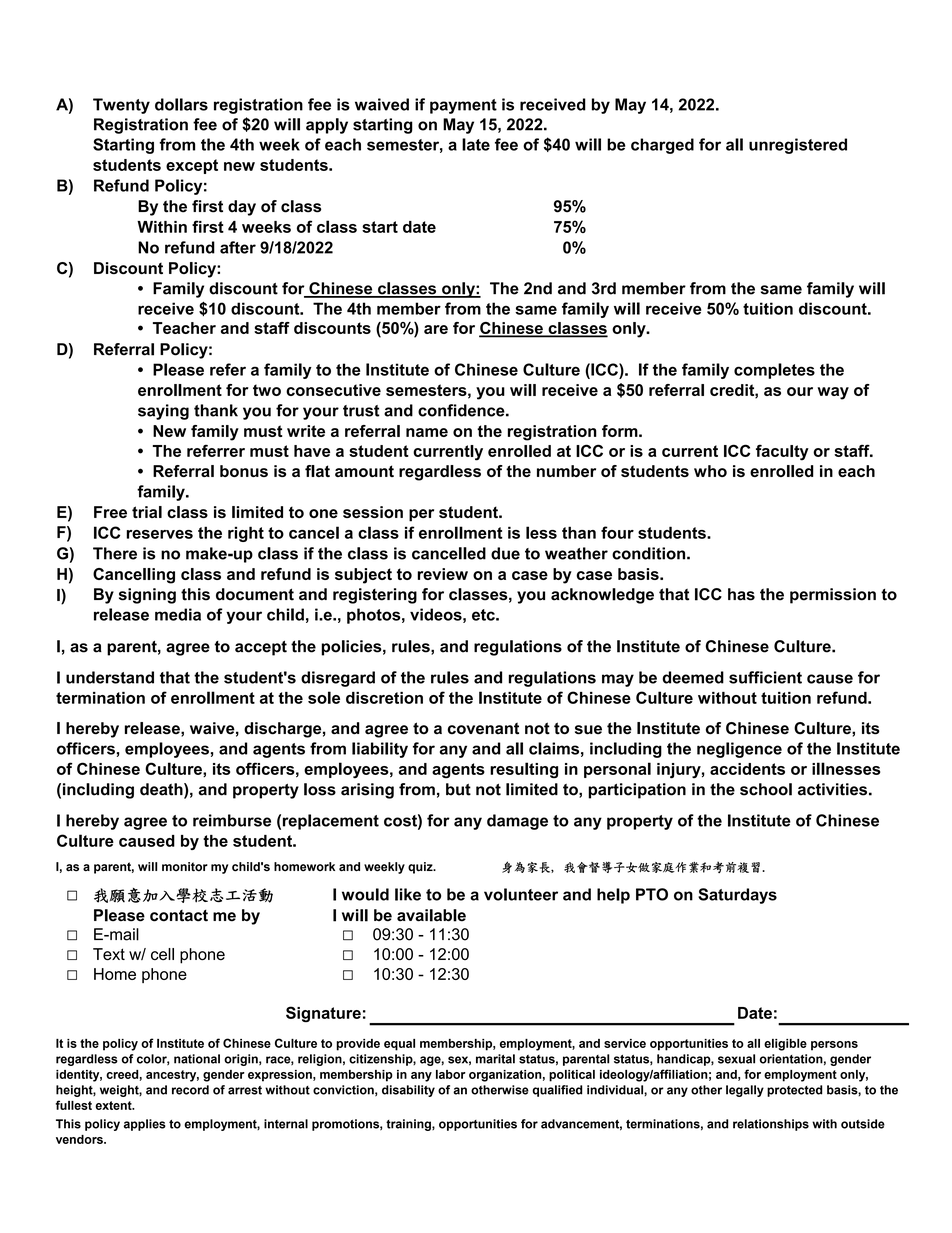 This screenshot has height=1233, width=952. I want to click on but, so click(458, 789).
